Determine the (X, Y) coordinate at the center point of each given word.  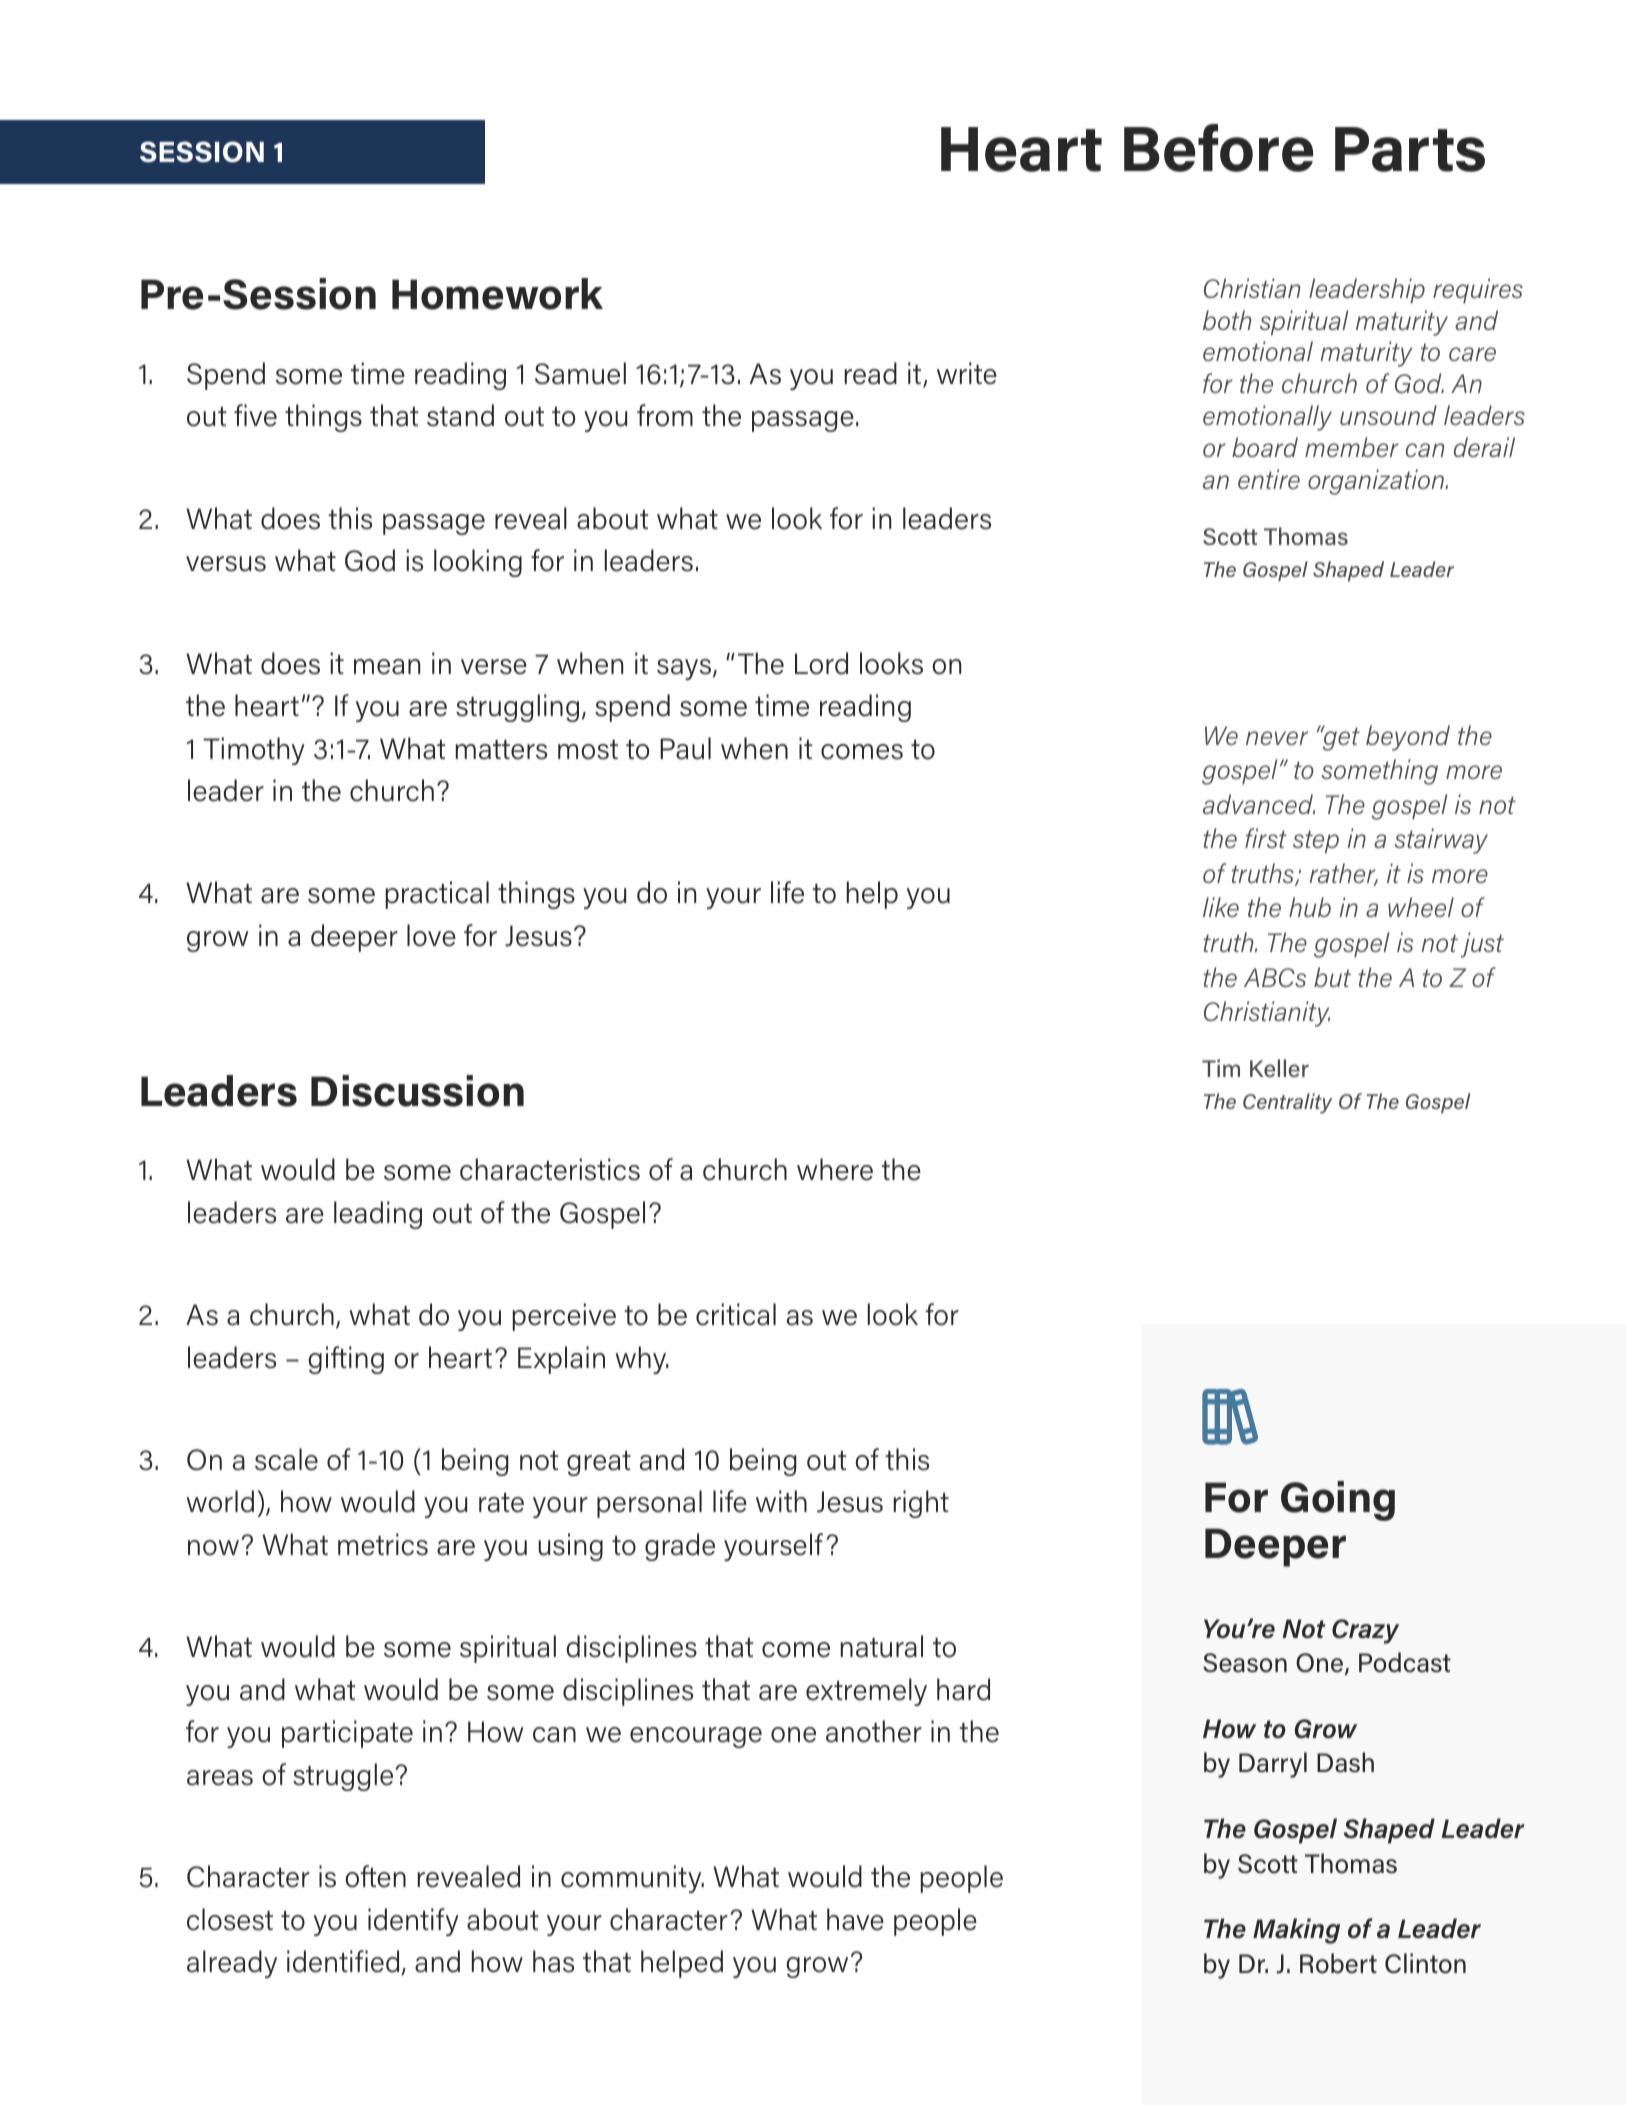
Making (1296, 1931)
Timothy (254, 751)
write (967, 373)
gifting (346, 1360)
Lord (821, 663)
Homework (497, 294)
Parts (1410, 149)
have (855, 1919)
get (1340, 738)
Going (1338, 1501)
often (375, 1876)
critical (736, 1314)
